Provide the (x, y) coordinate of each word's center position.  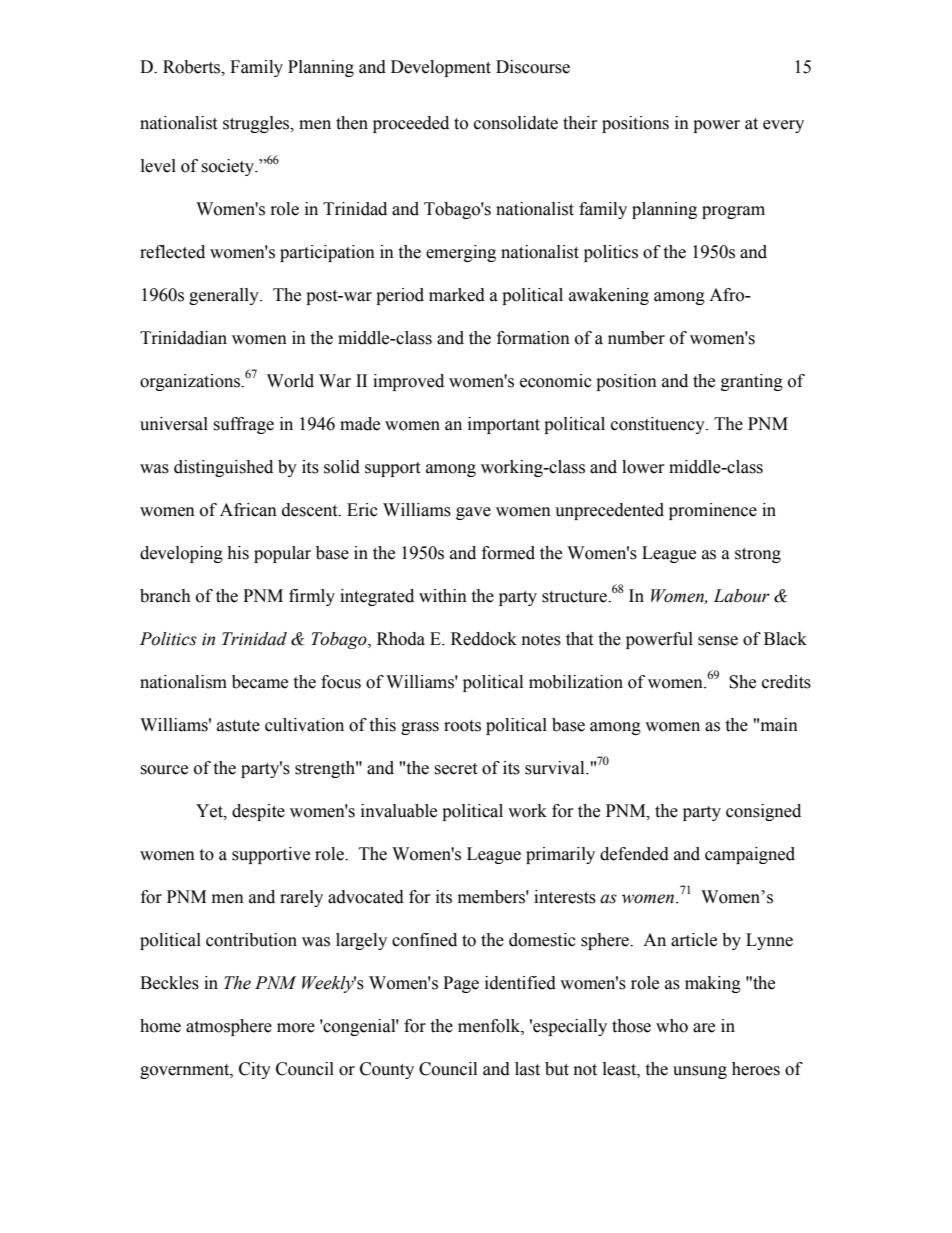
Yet (210, 811)
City (255, 1070)
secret (455, 769)
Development (441, 68)
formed (508, 553)
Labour (741, 596)
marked (457, 295)
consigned (763, 812)
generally (225, 296)
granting (752, 382)
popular (282, 554)
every (783, 126)
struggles (257, 124)
